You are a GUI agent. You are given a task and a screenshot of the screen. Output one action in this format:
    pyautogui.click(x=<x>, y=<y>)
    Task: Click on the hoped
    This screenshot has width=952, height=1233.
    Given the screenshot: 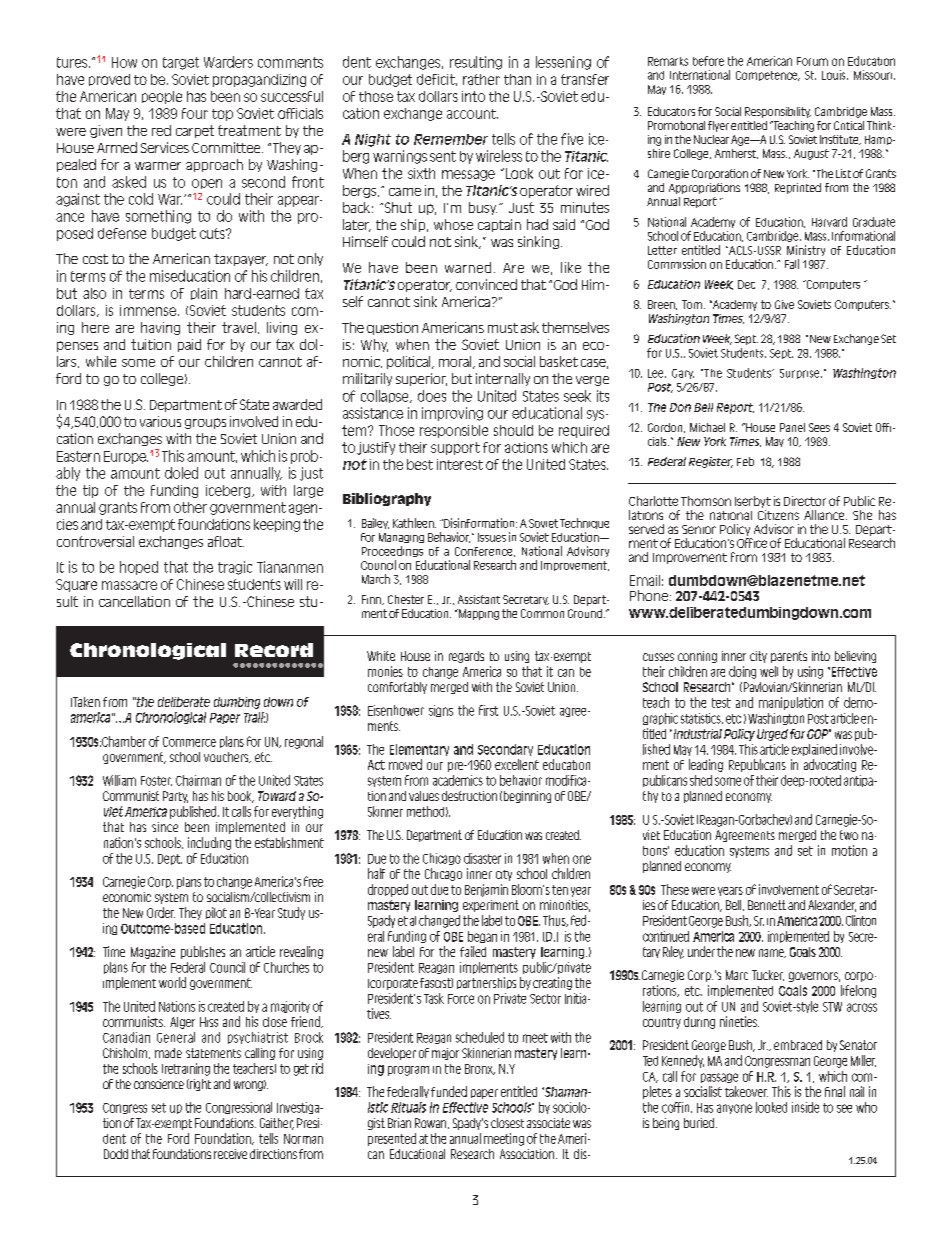 What is the action you would take?
    pyautogui.click(x=139, y=568)
